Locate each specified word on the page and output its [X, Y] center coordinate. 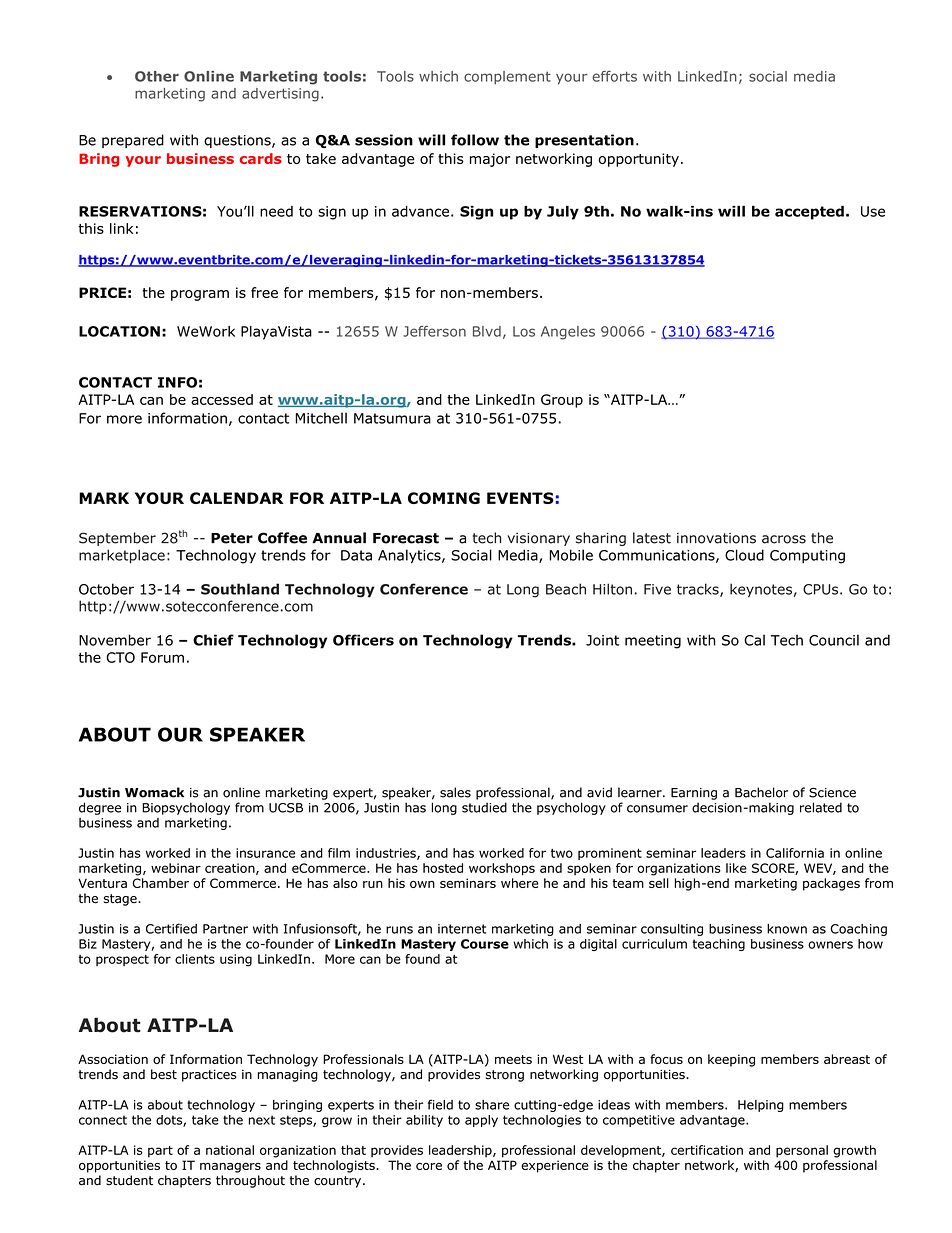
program [200, 295]
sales [455, 792]
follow [475, 140]
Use [873, 211]
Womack [154, 792]
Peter [232, 538]
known [787, 929]
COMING [444, 498]
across [784, 539]
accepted [809, 212]
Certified [171, 928]
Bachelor [761, 792]
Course [485, 944]
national [230, 1150]
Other [157, 76]
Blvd [487, 331]
